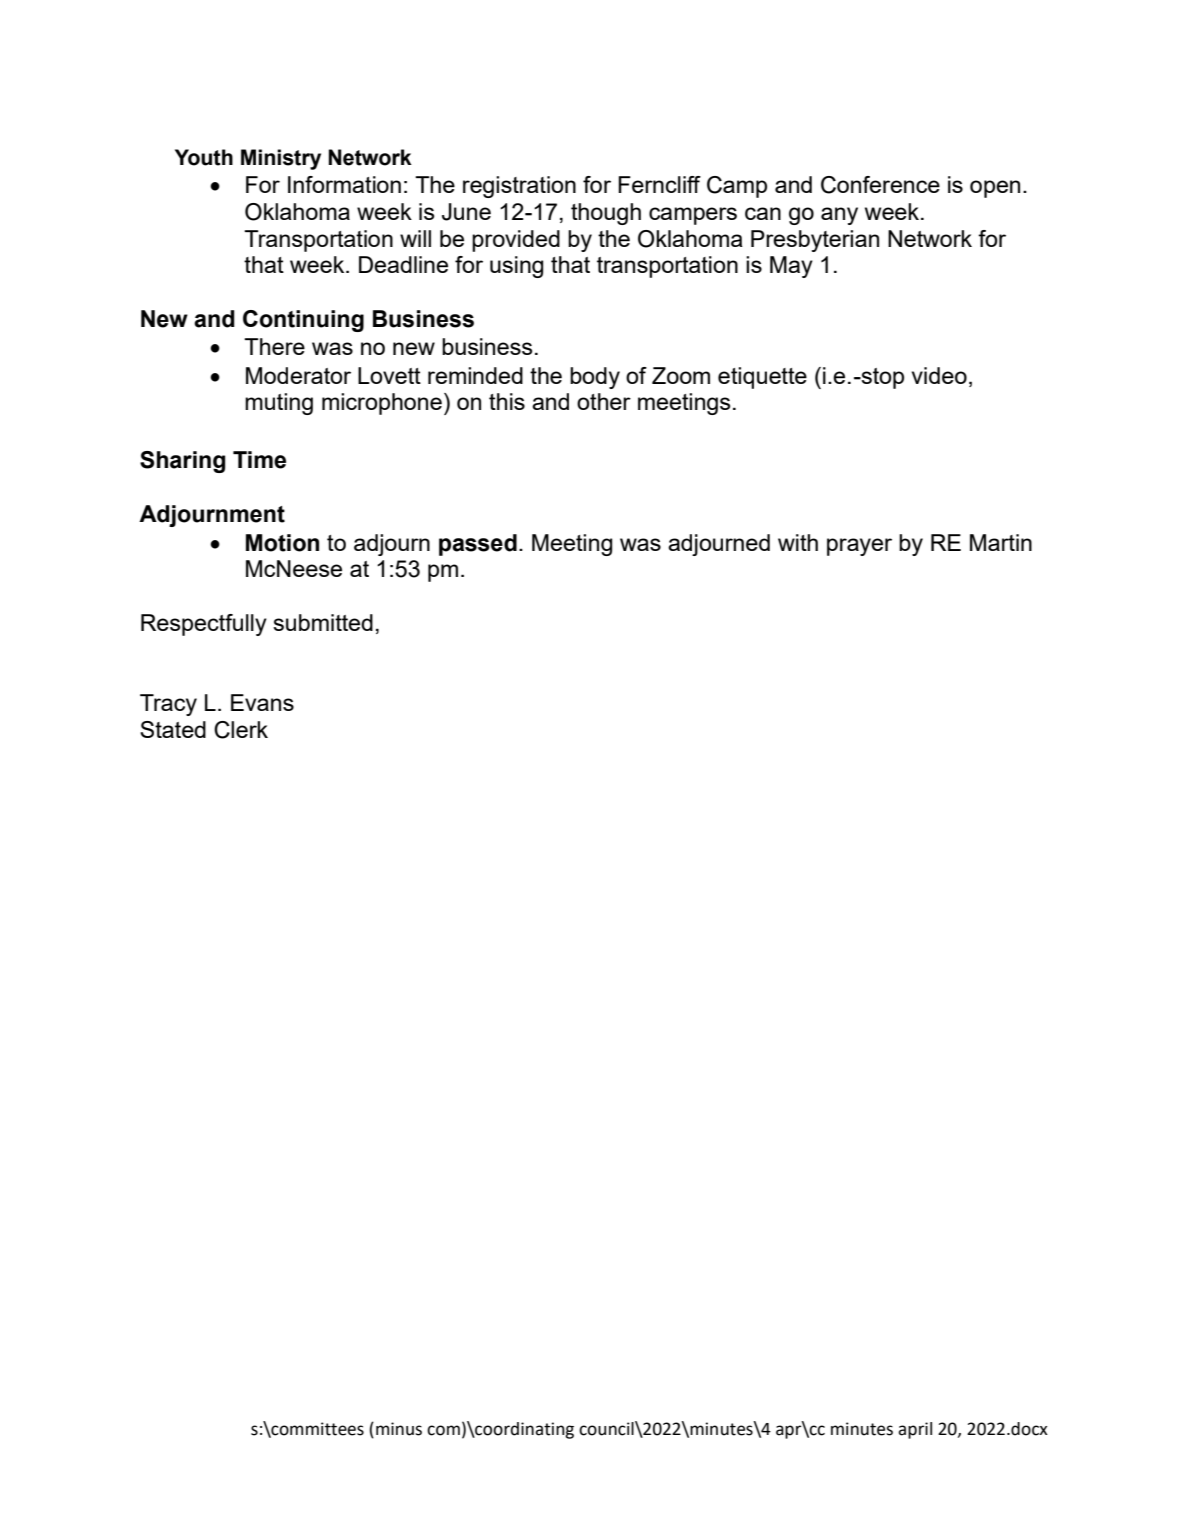  I want to click on Ministry, so click(281, 159).
